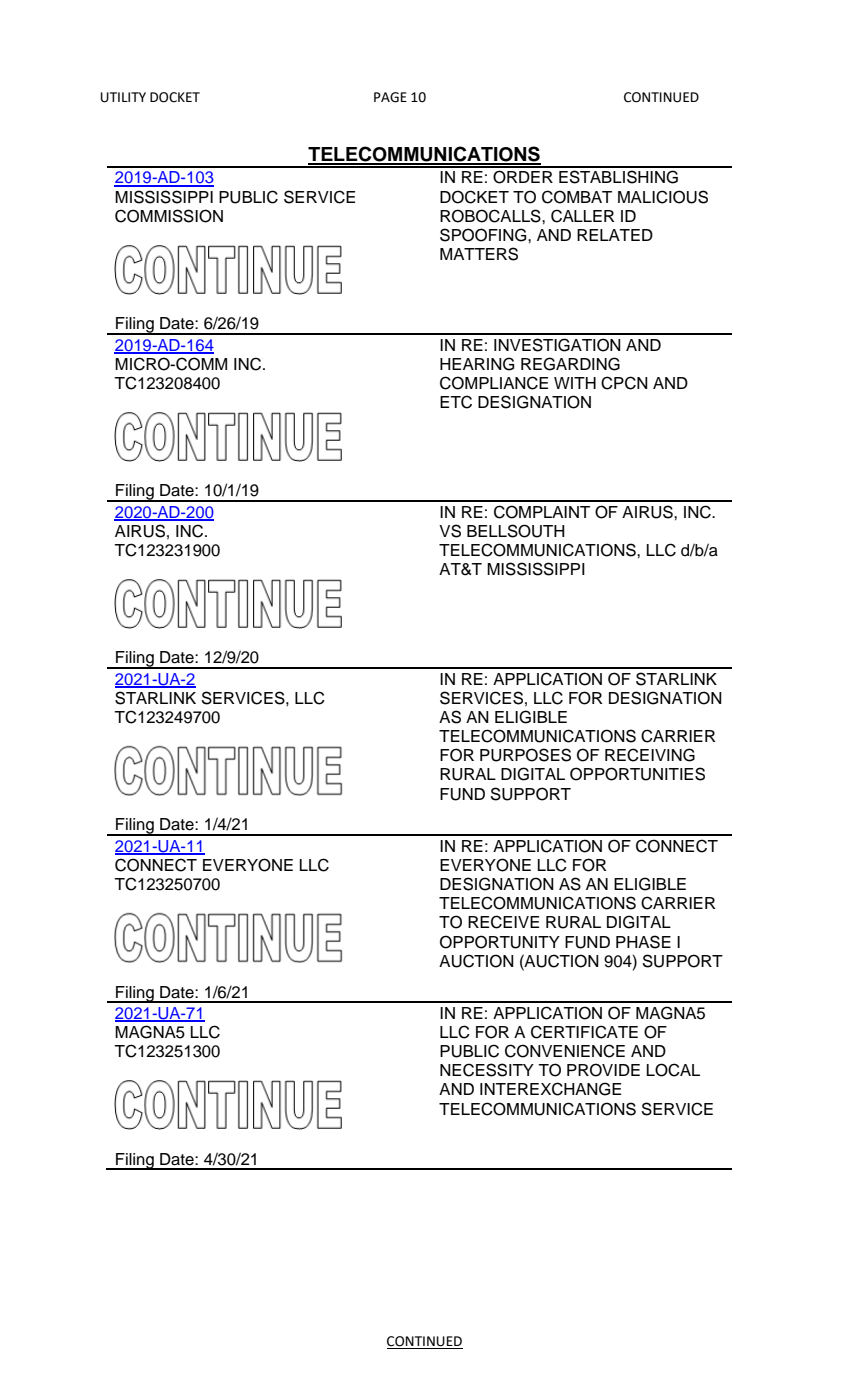 The image size is (849, 1400). What do you see at coordinates (637, 774) in the screenshot?
I see `OPPORTUNITIES` at bounding box center [637, 774].
